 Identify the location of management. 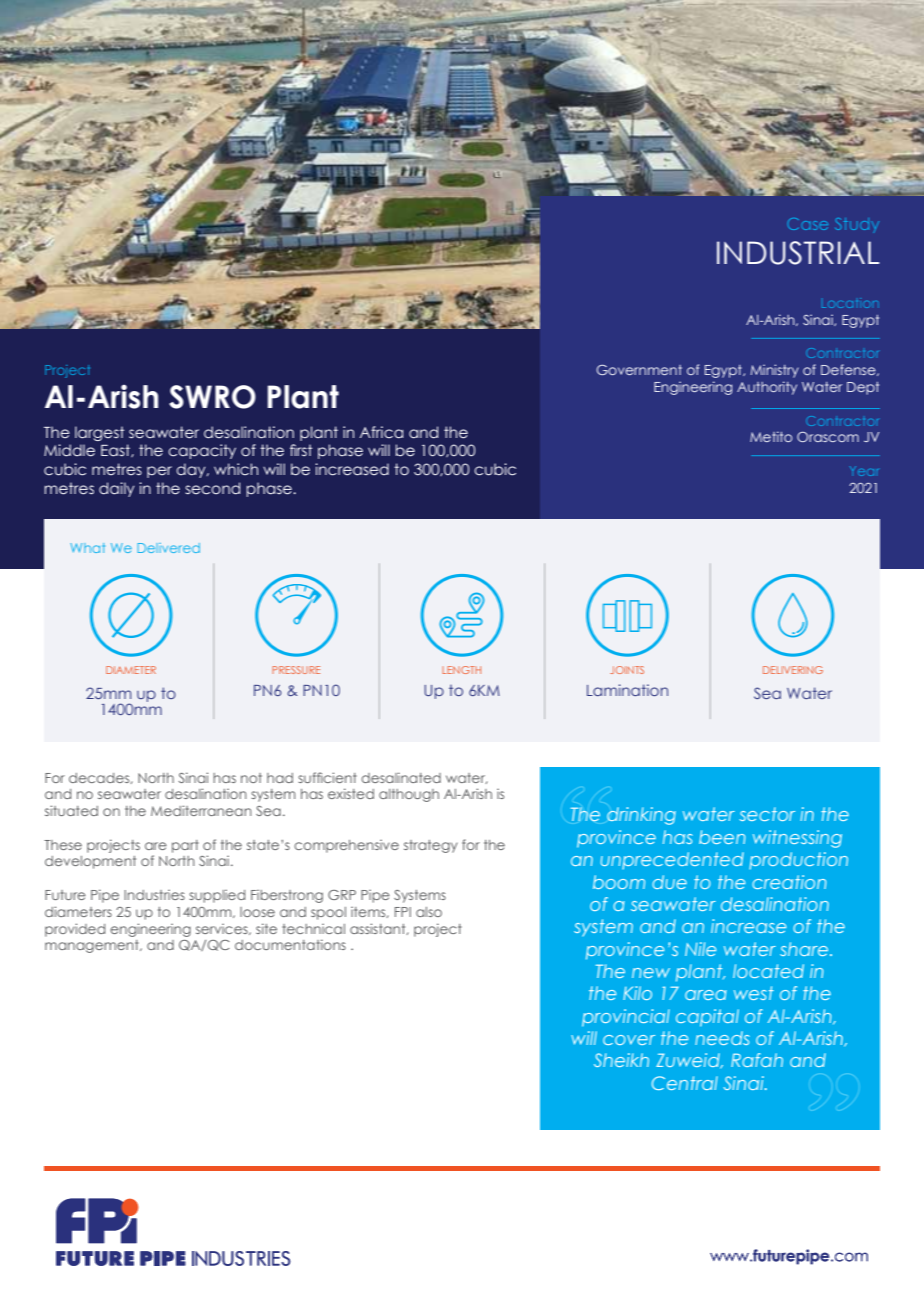
(93, 946).
